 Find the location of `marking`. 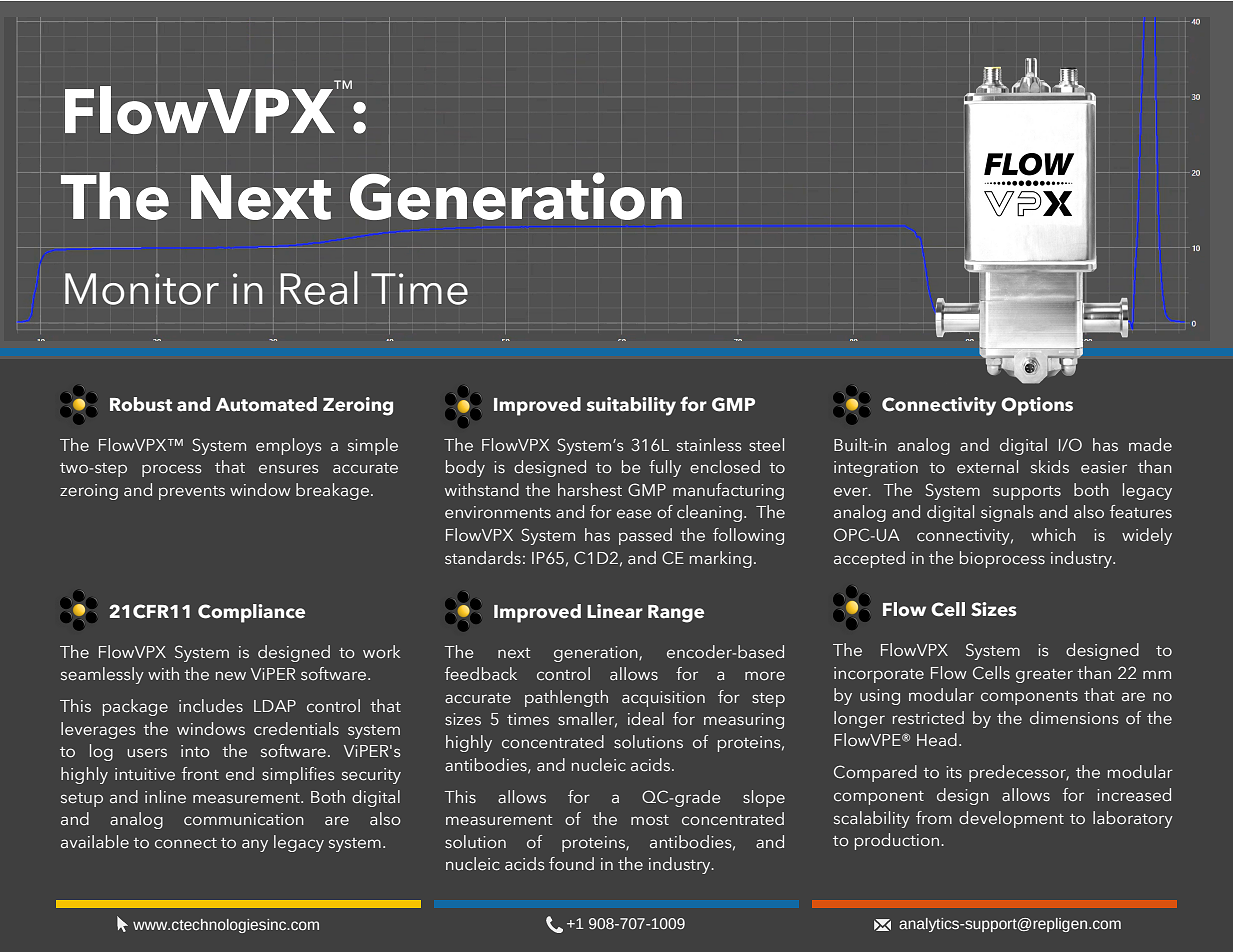

marking is located at coordinates (721, 559).
